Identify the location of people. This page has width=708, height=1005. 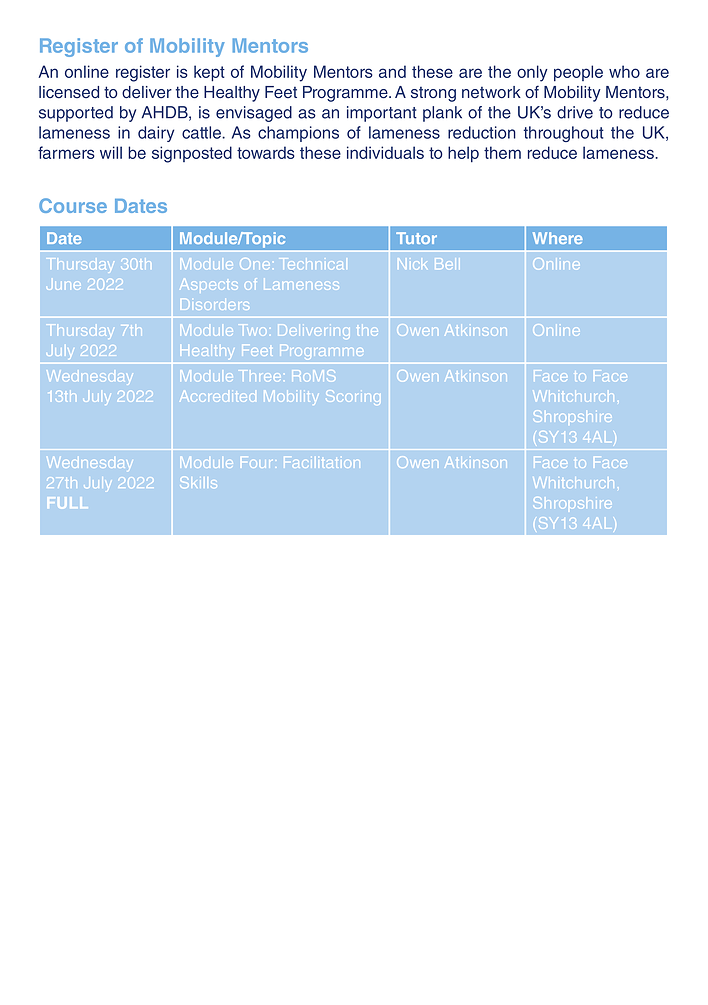
(578, 73).
